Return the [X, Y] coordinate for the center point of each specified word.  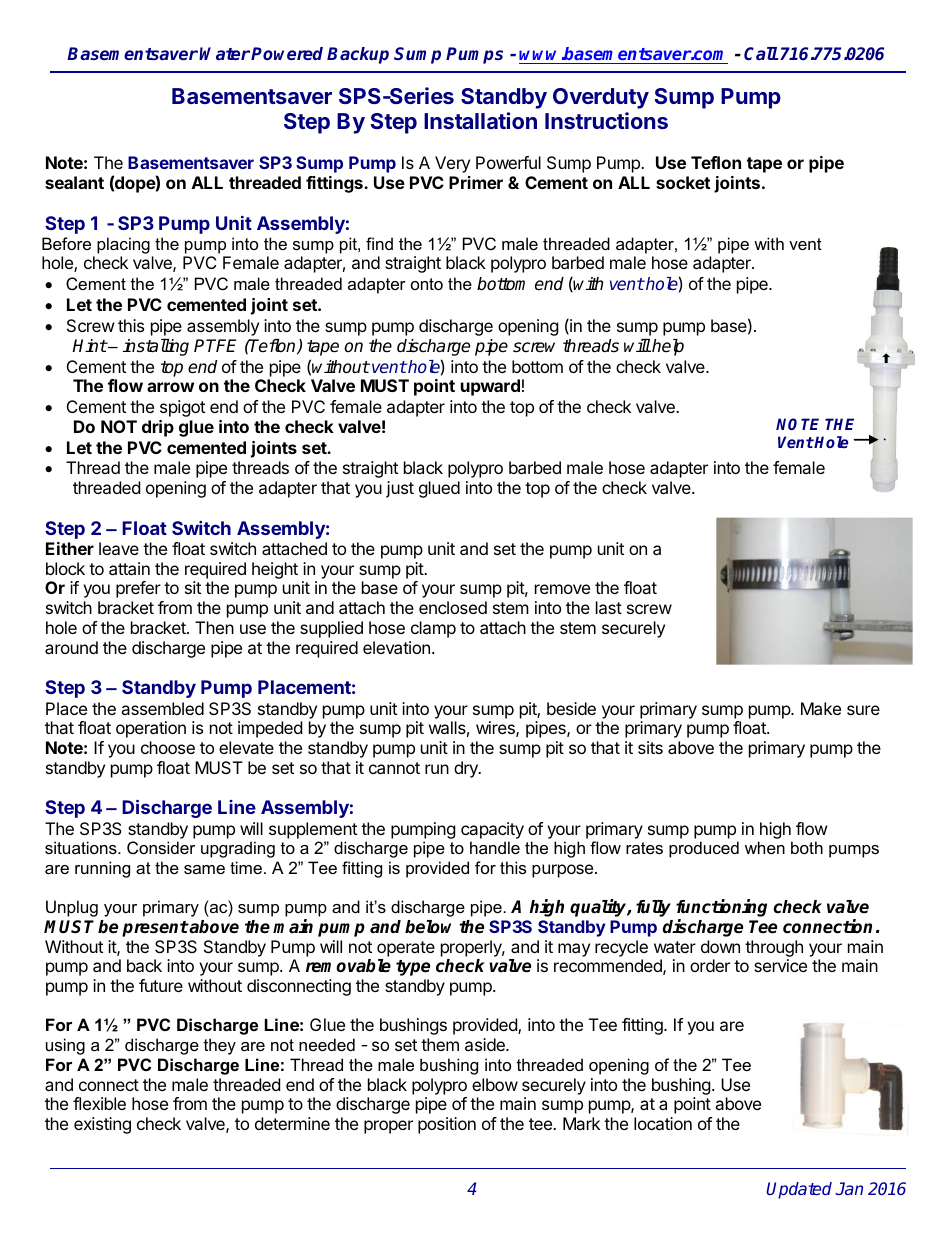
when [765, 847]
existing [102, 1125]
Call [761, 53]
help [667, 347]
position [447, 1125]
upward [490, 387]
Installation [480, 120]
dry [467, 769]
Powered [287, 53]
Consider [161, 847]
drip [158, 428]
